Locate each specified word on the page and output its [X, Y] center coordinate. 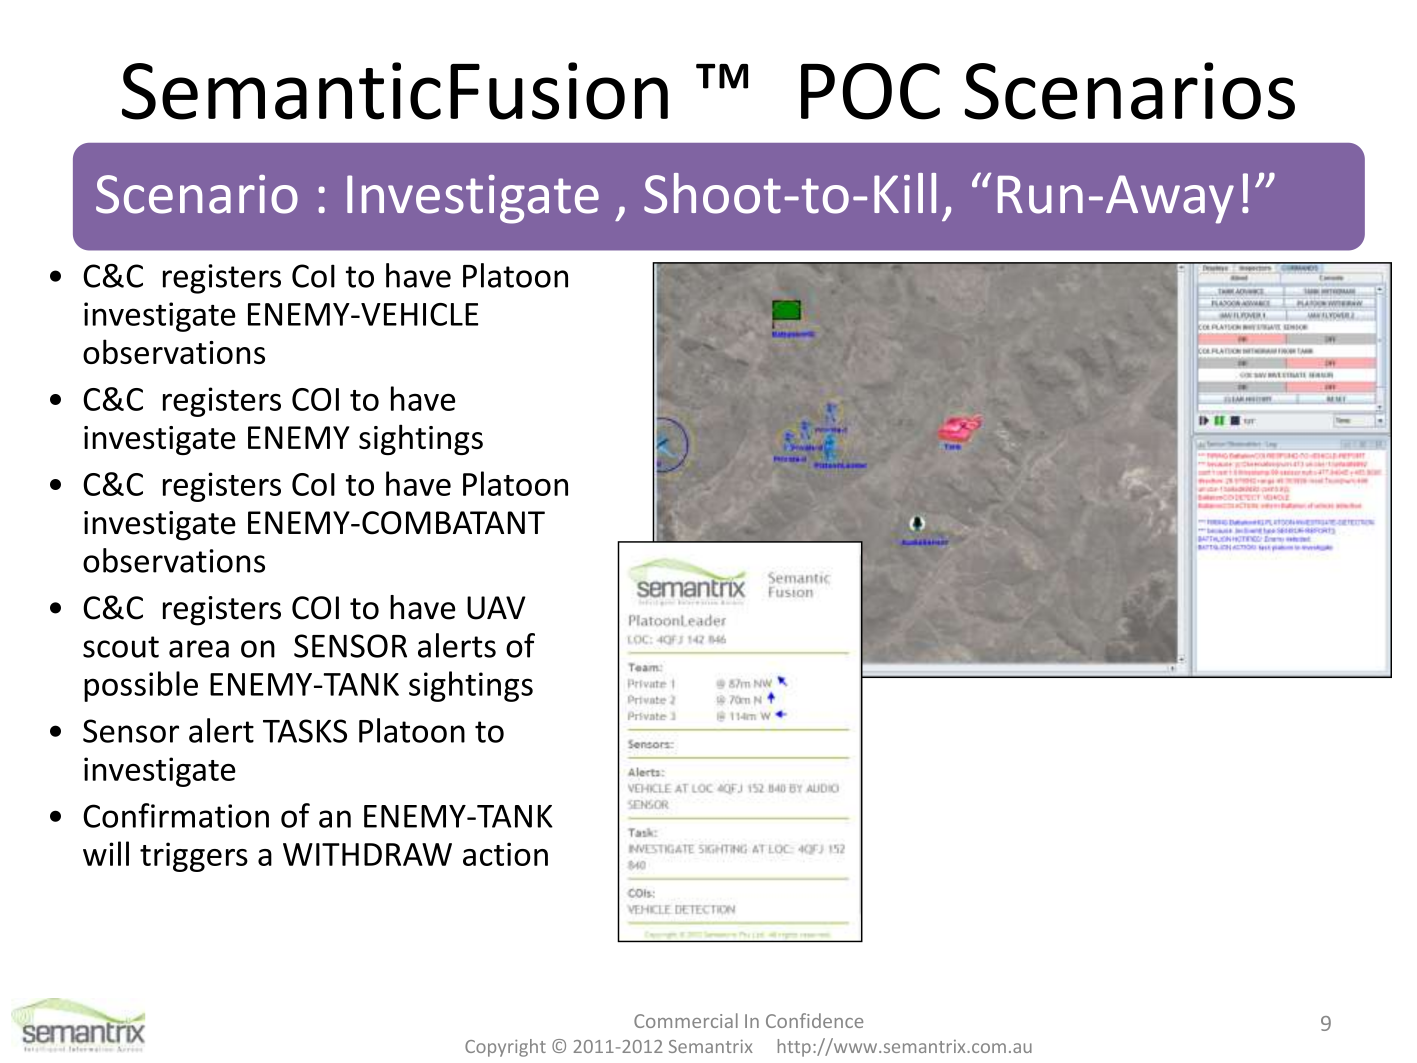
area [199, 649]
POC [870, 91]
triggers [194, 857]
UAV [496, 608]
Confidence [814, 1020]
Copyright [505, 1048]
